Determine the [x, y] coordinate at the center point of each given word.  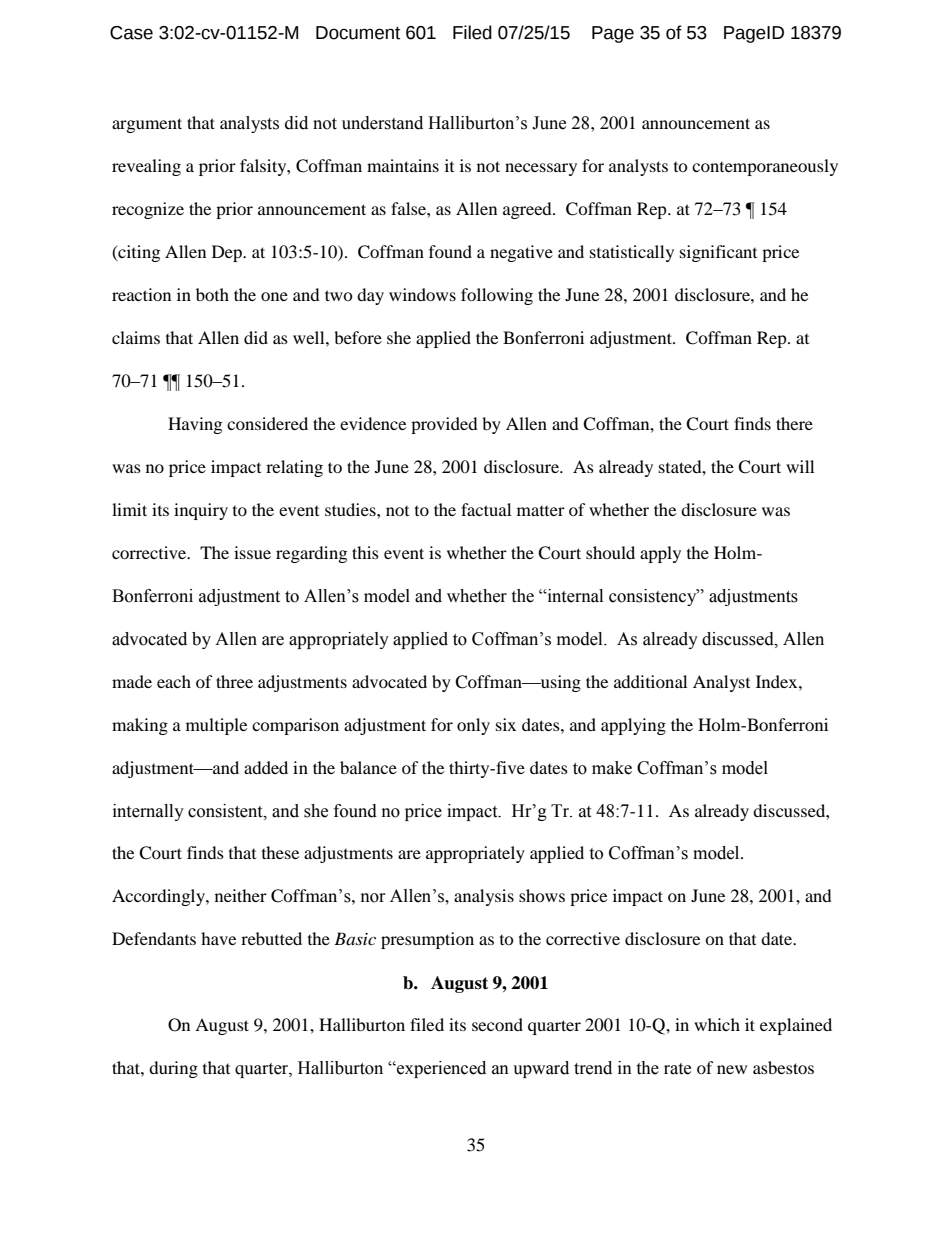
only [473, 726]
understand [382, 123]
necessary [541, 169]
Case [131, 33]
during [173, 1069]
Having [195, 425]
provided [444, 425]
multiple [216, 726]
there [794, 423]
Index [778, 681]
